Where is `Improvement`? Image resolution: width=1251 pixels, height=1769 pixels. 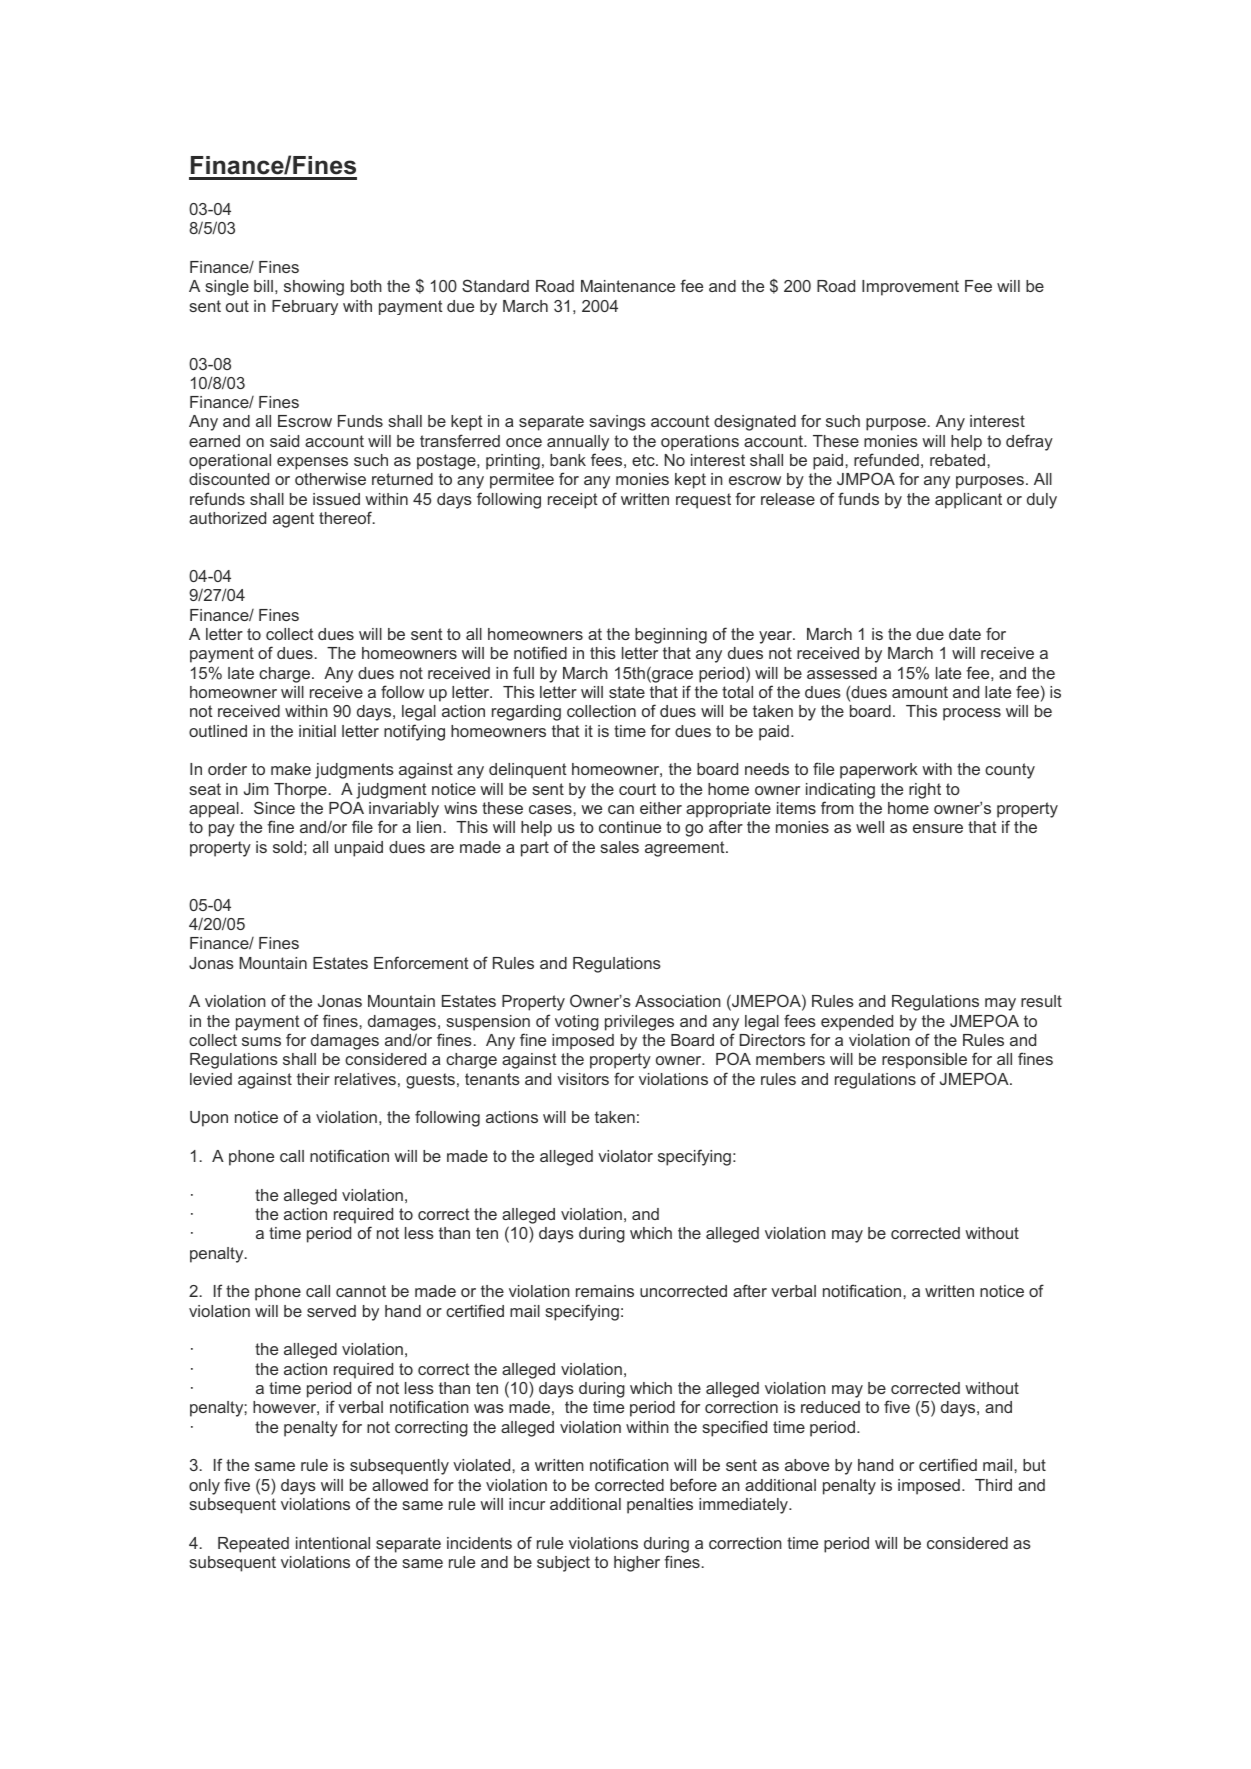
Improvement is located at coordinates (910, 288).
